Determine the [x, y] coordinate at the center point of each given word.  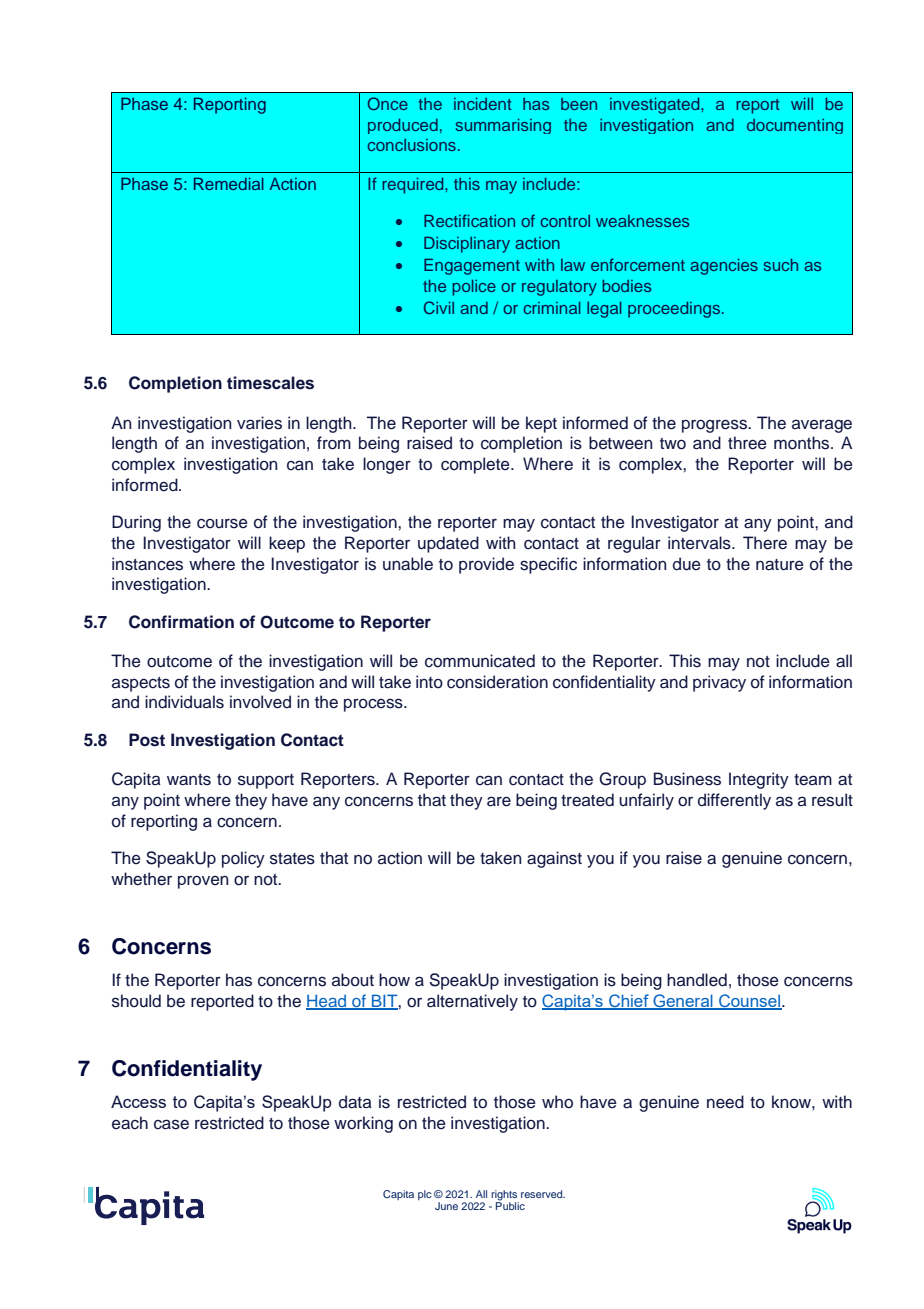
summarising [503, 126]
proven [203, 882]
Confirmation [181, 622]
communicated [480, 661]
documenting [795, 126]
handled [697, 980]
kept [541, 424]
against [554, 859]
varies [259, 423]
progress [715, 426]
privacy [719, 683]
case [171, 1124]
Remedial [229, 183]
